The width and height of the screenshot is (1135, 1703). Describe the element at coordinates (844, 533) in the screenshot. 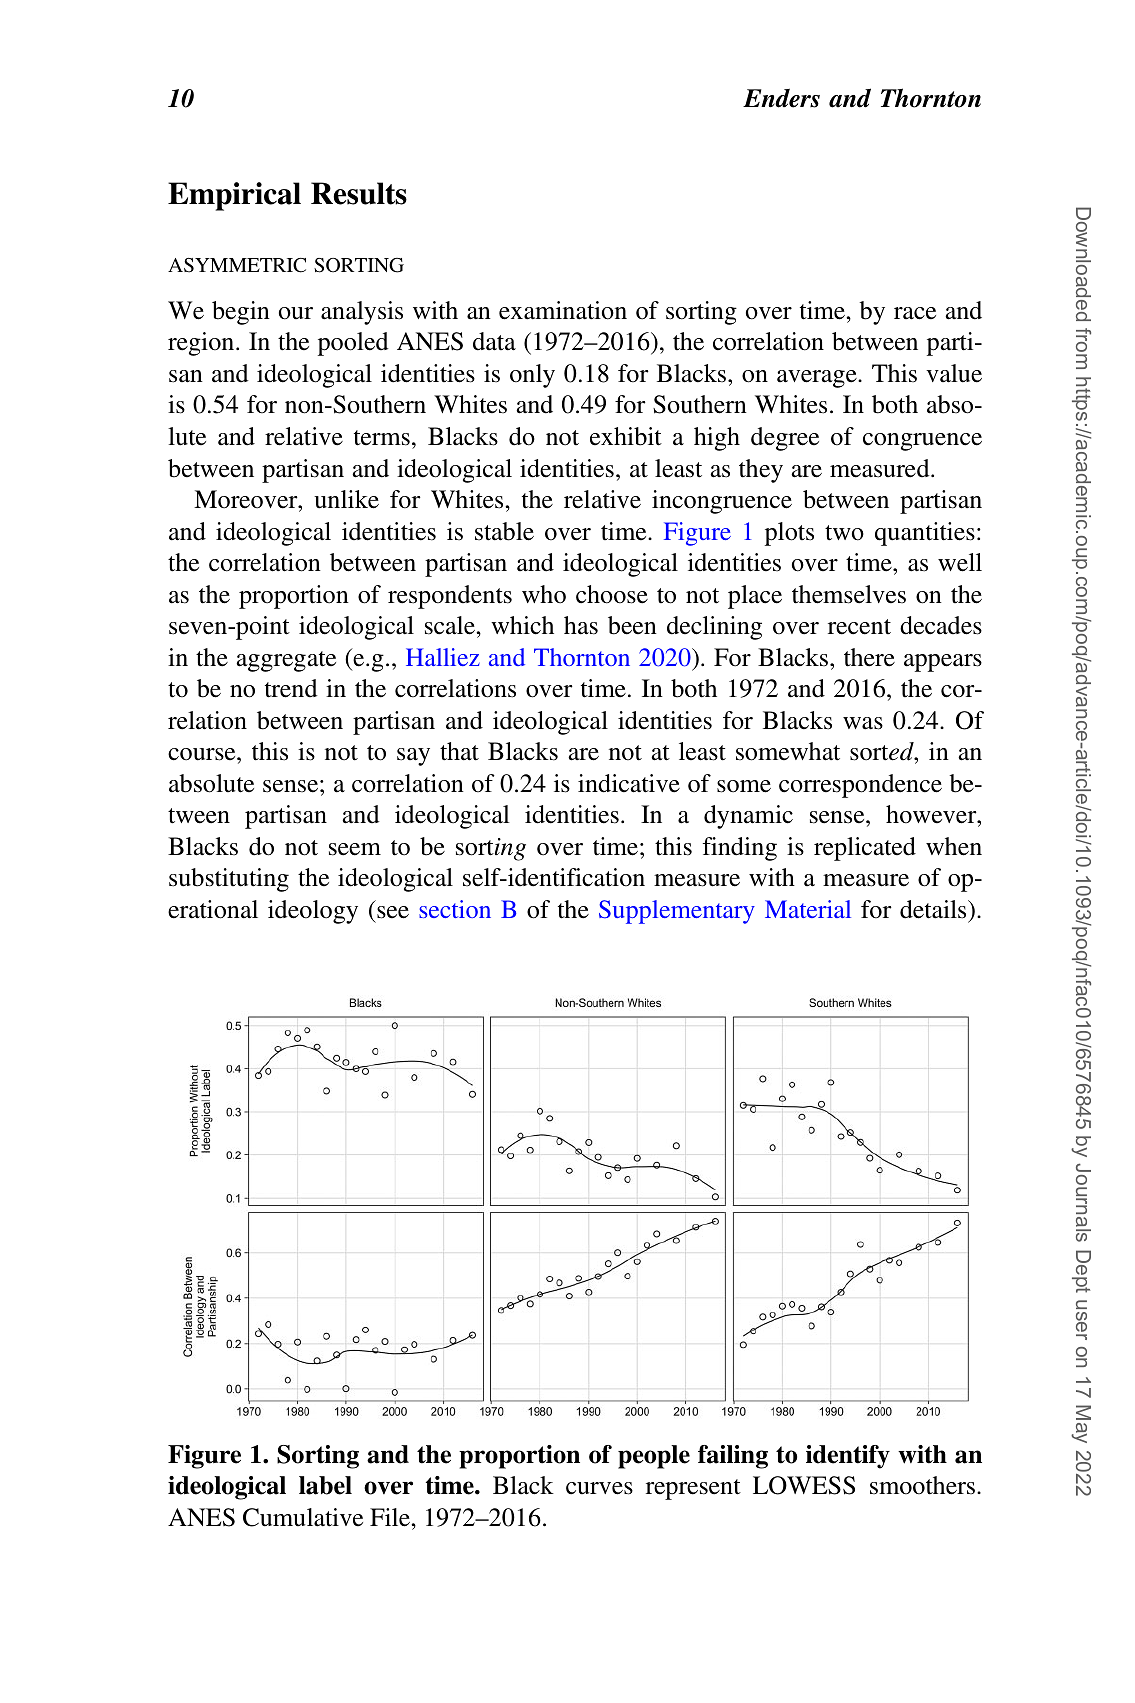

I see `two` at that location.
